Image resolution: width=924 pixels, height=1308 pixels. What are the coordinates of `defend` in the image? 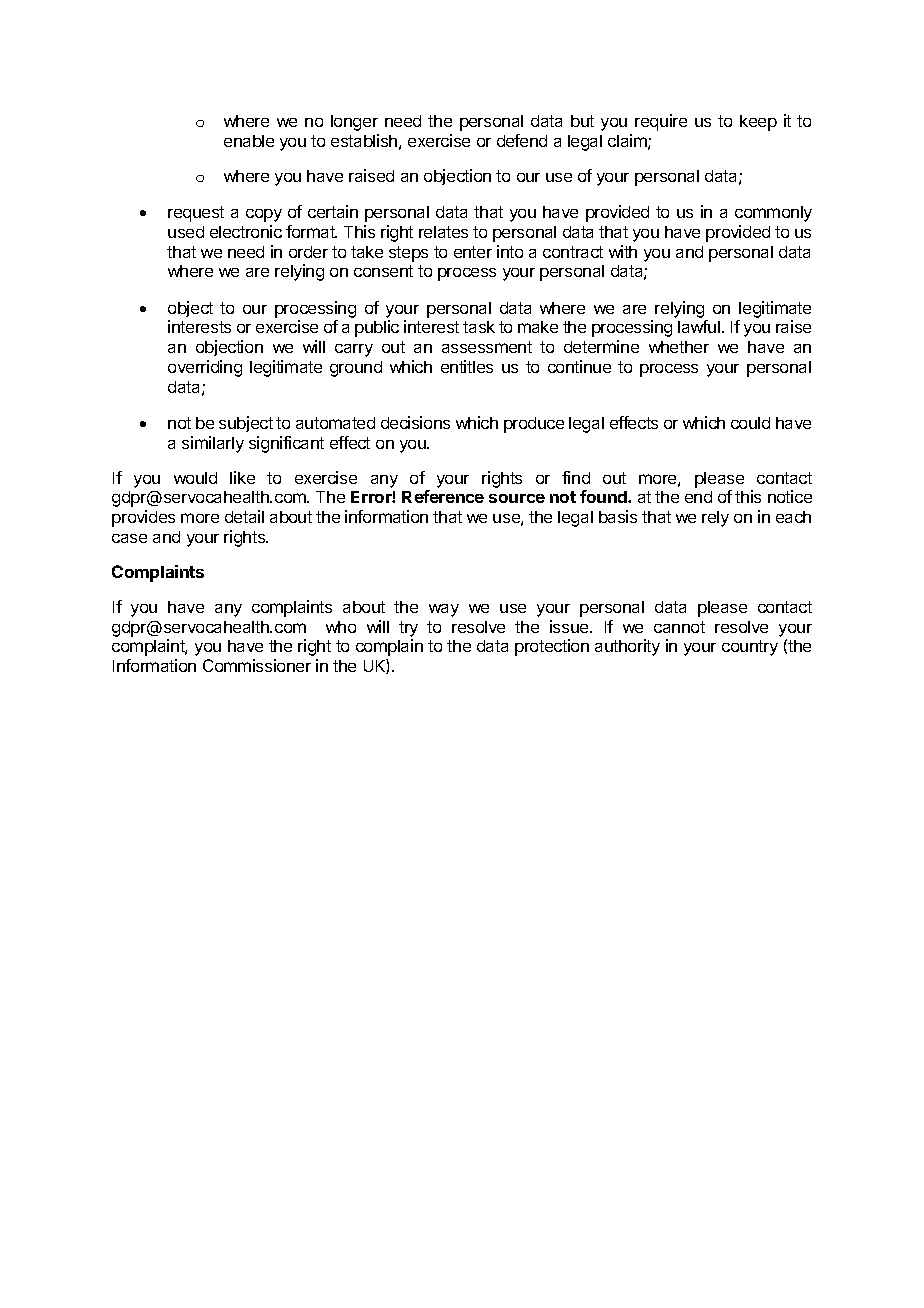 It's located at (522, 140).
